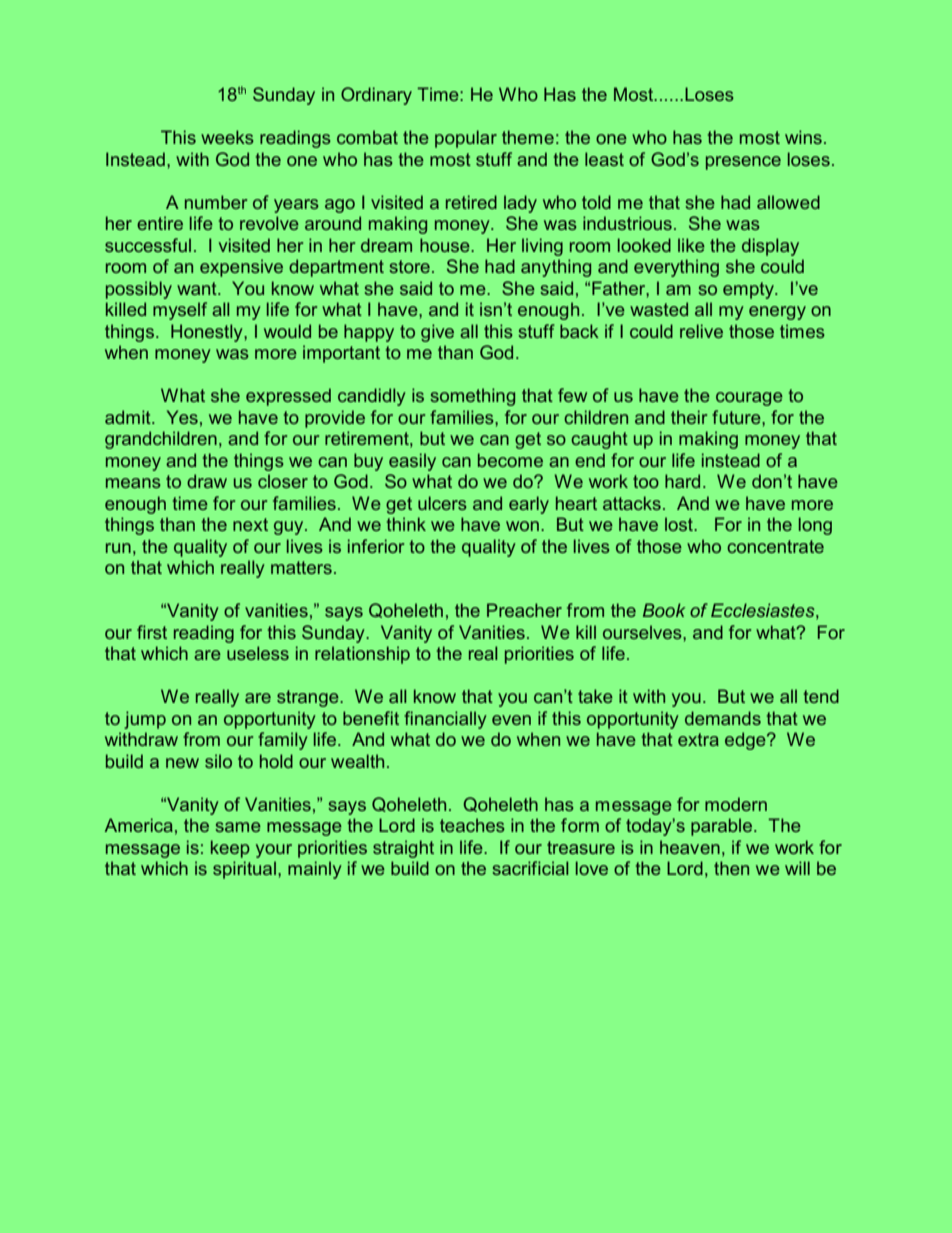 This screenshot has width=952, height=1233. Describe the element at coordinates (524, 610) in the screenshot. I see `Preacher` at that location.
